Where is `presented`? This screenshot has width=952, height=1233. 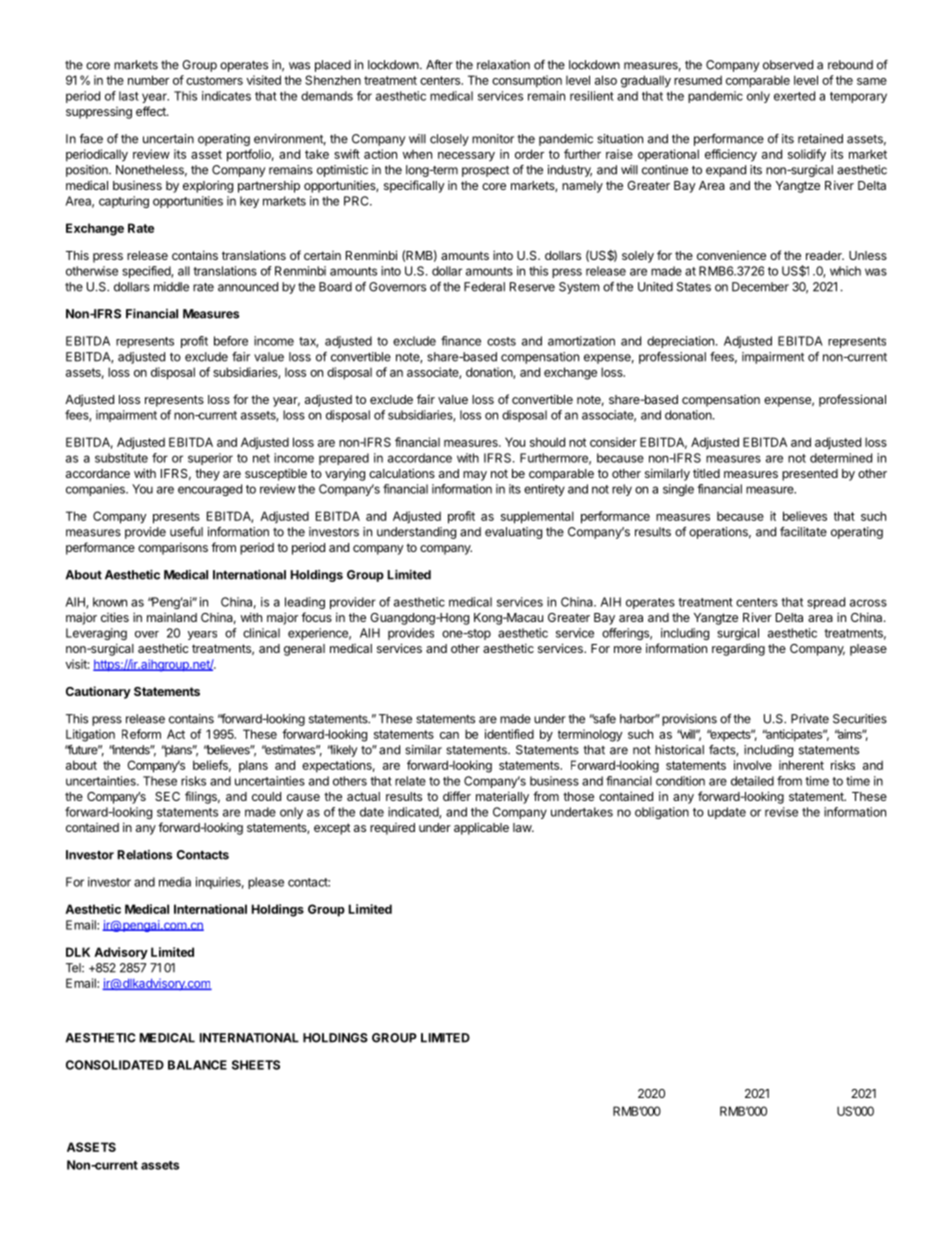
presented is located at coordinates (810, 475).
